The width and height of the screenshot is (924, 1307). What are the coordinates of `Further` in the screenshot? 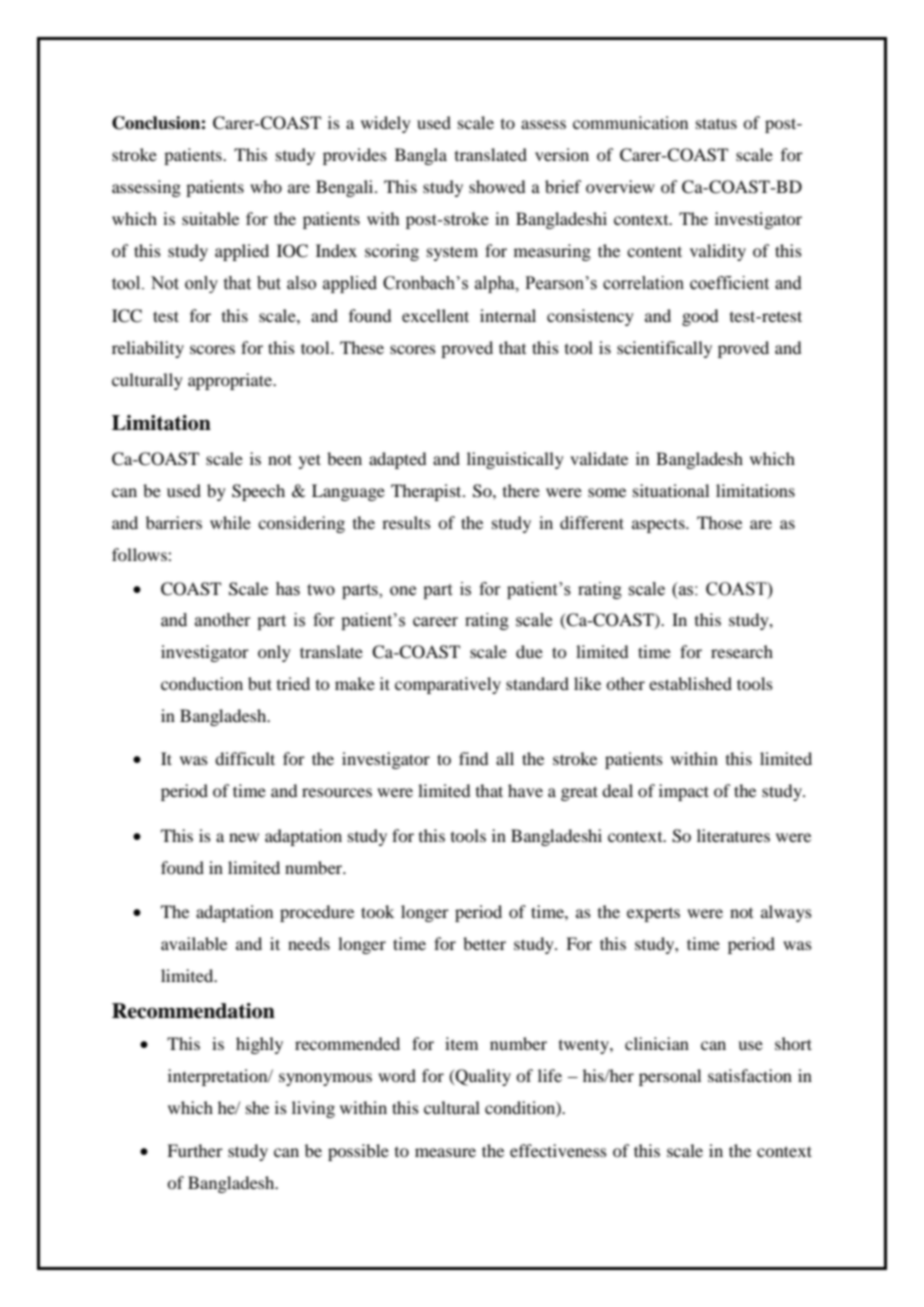 It's located at (195, 1150).
